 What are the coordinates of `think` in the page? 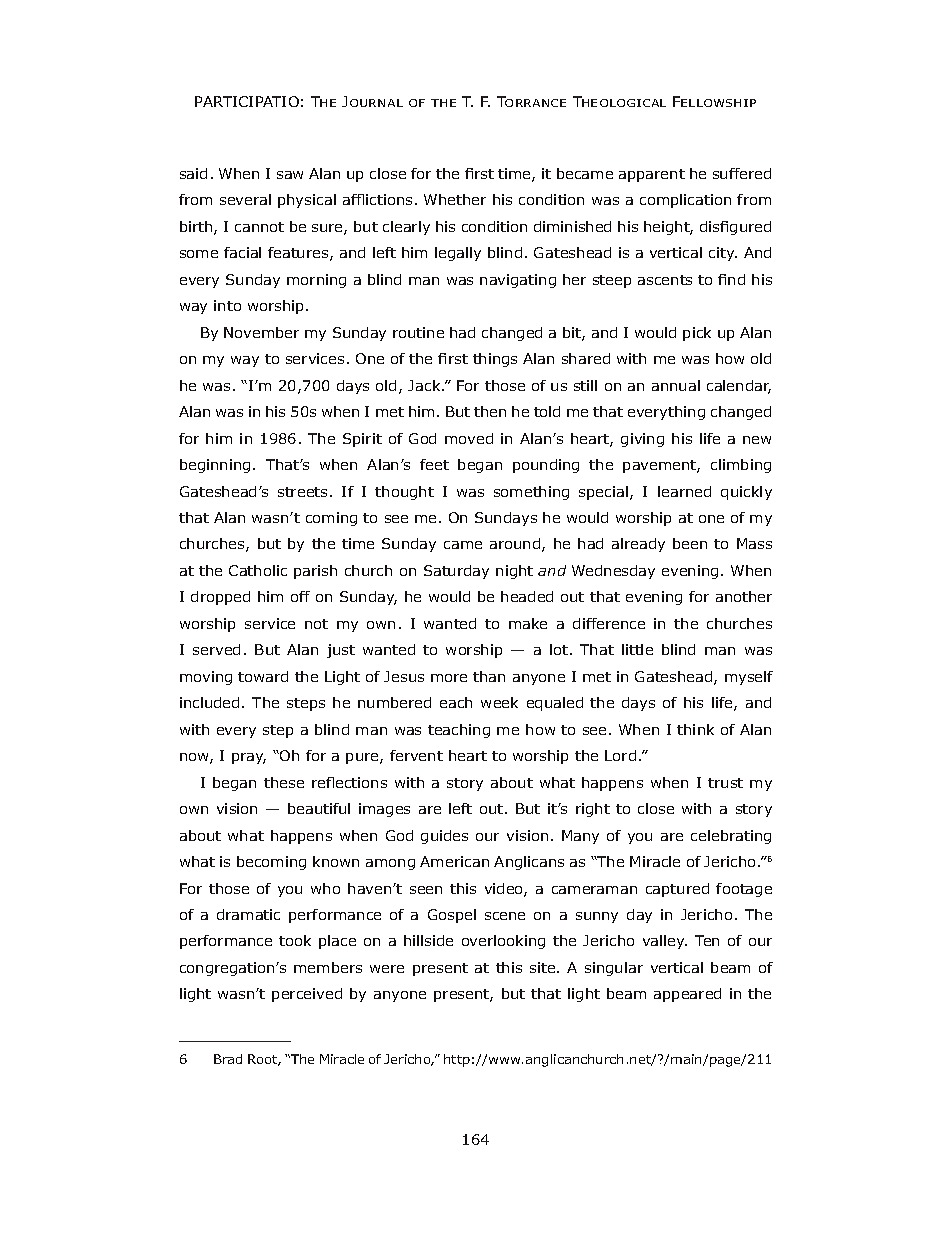 It's located at (695, 729).
